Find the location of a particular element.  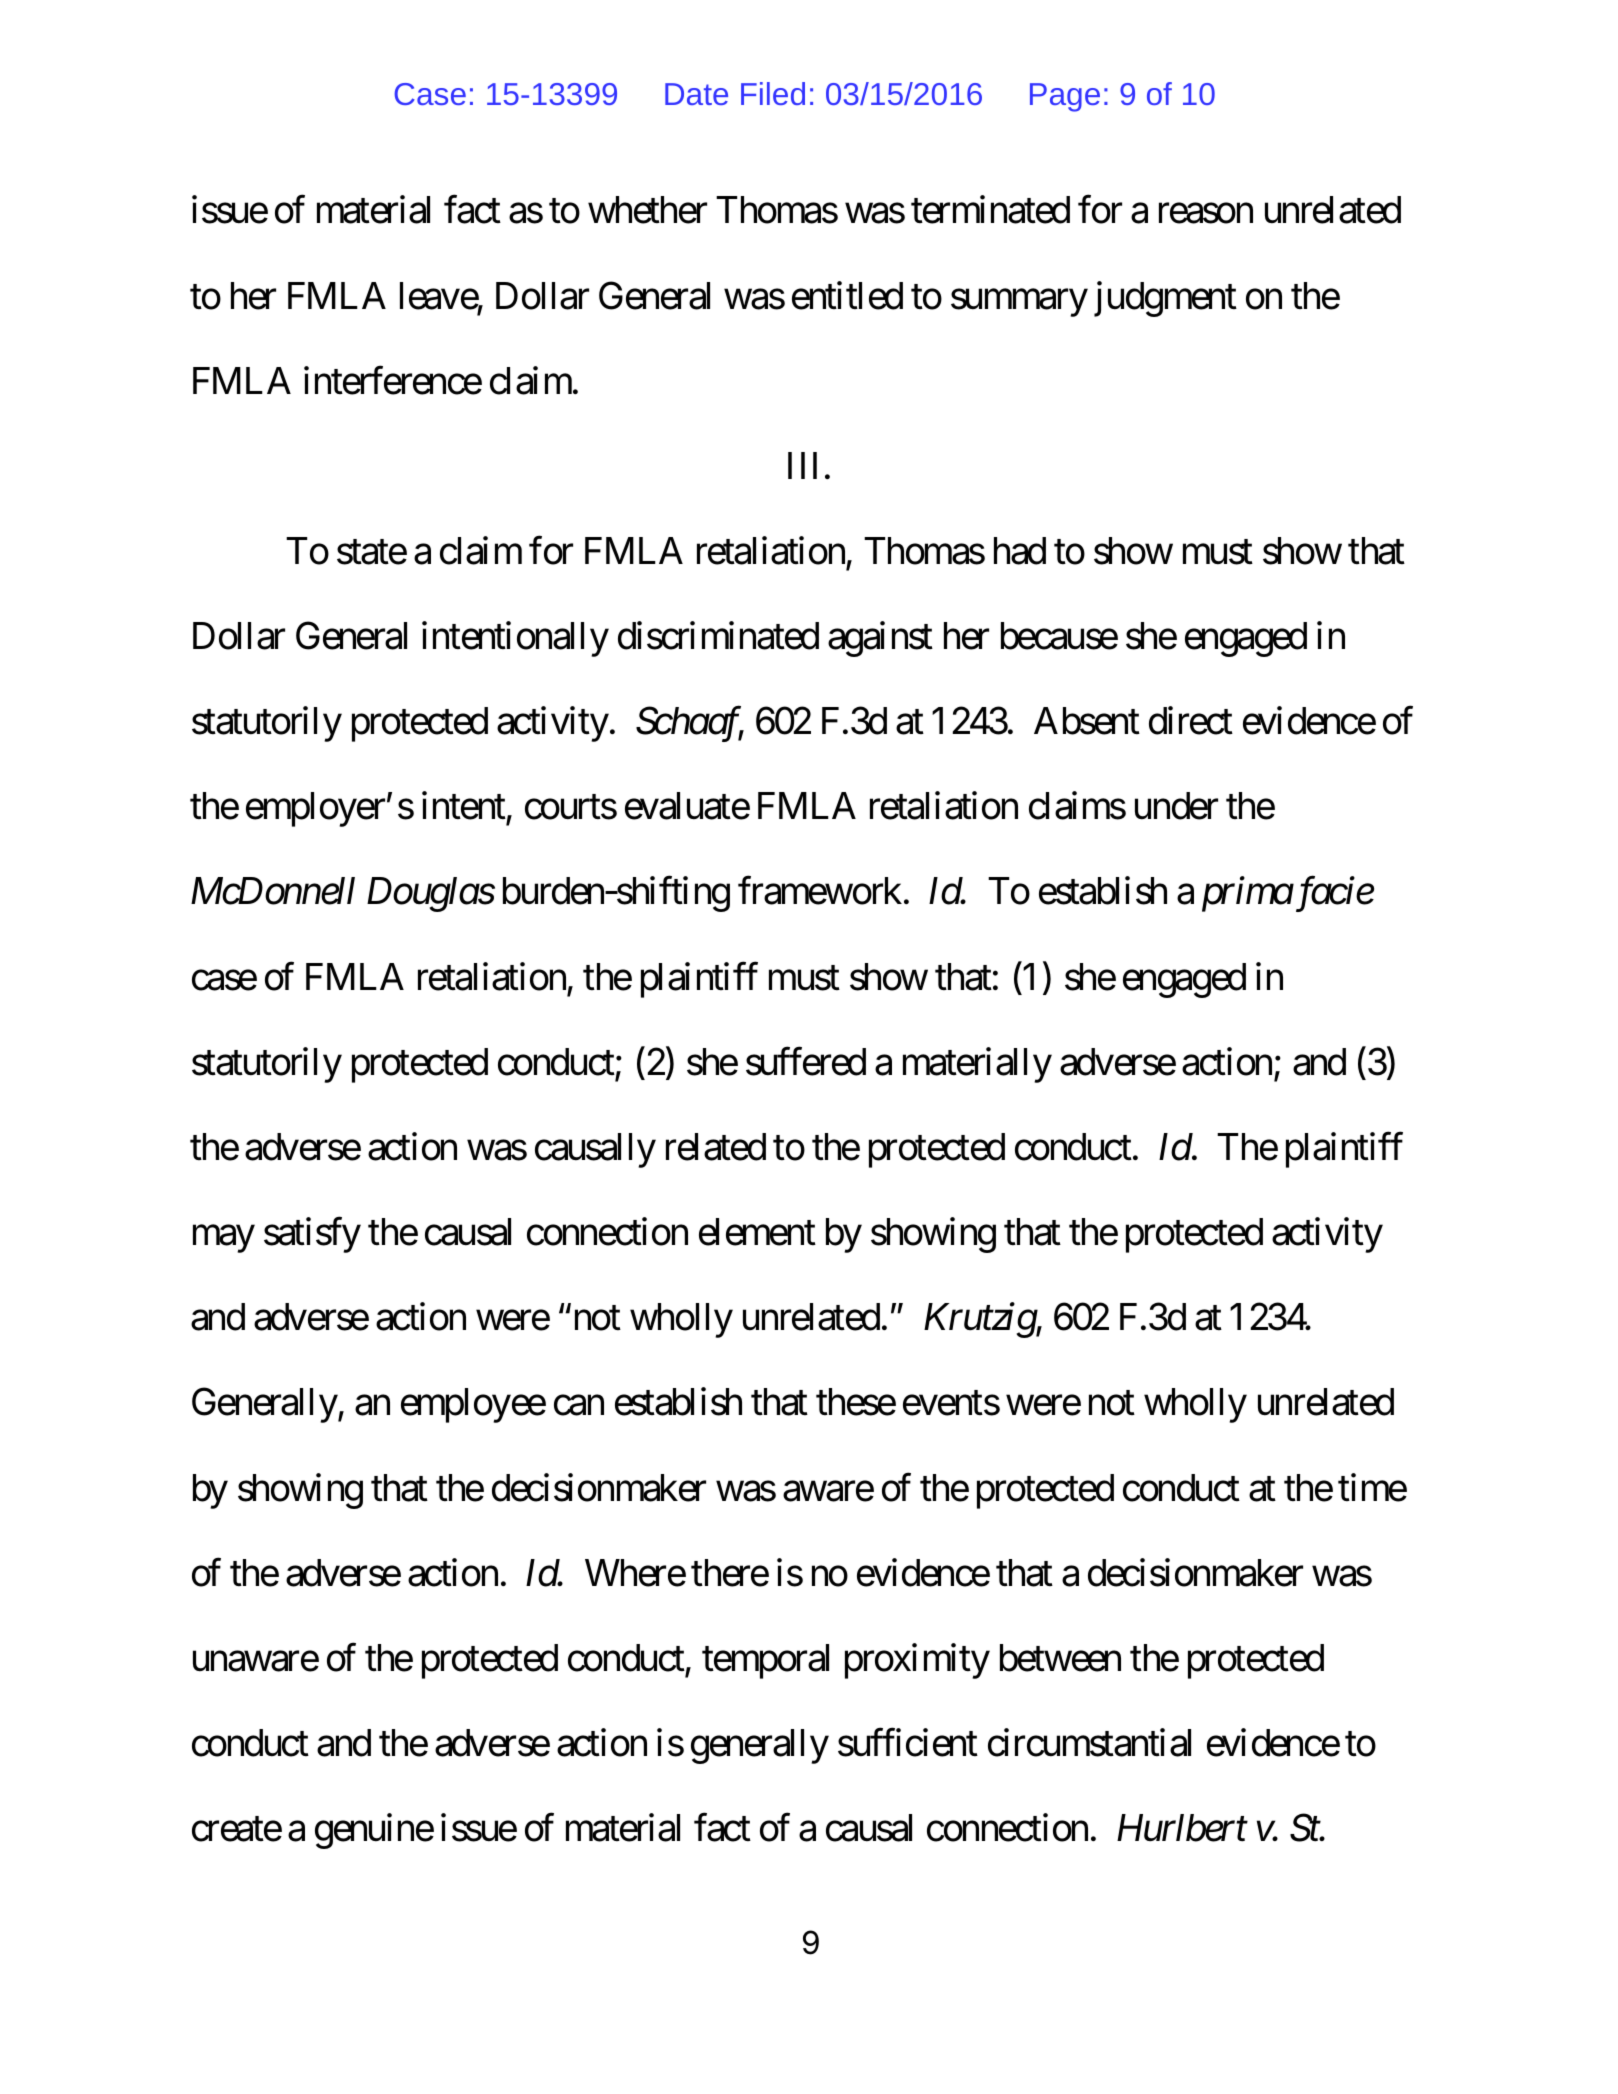

suffered is located at coordinates (806, 1062).
